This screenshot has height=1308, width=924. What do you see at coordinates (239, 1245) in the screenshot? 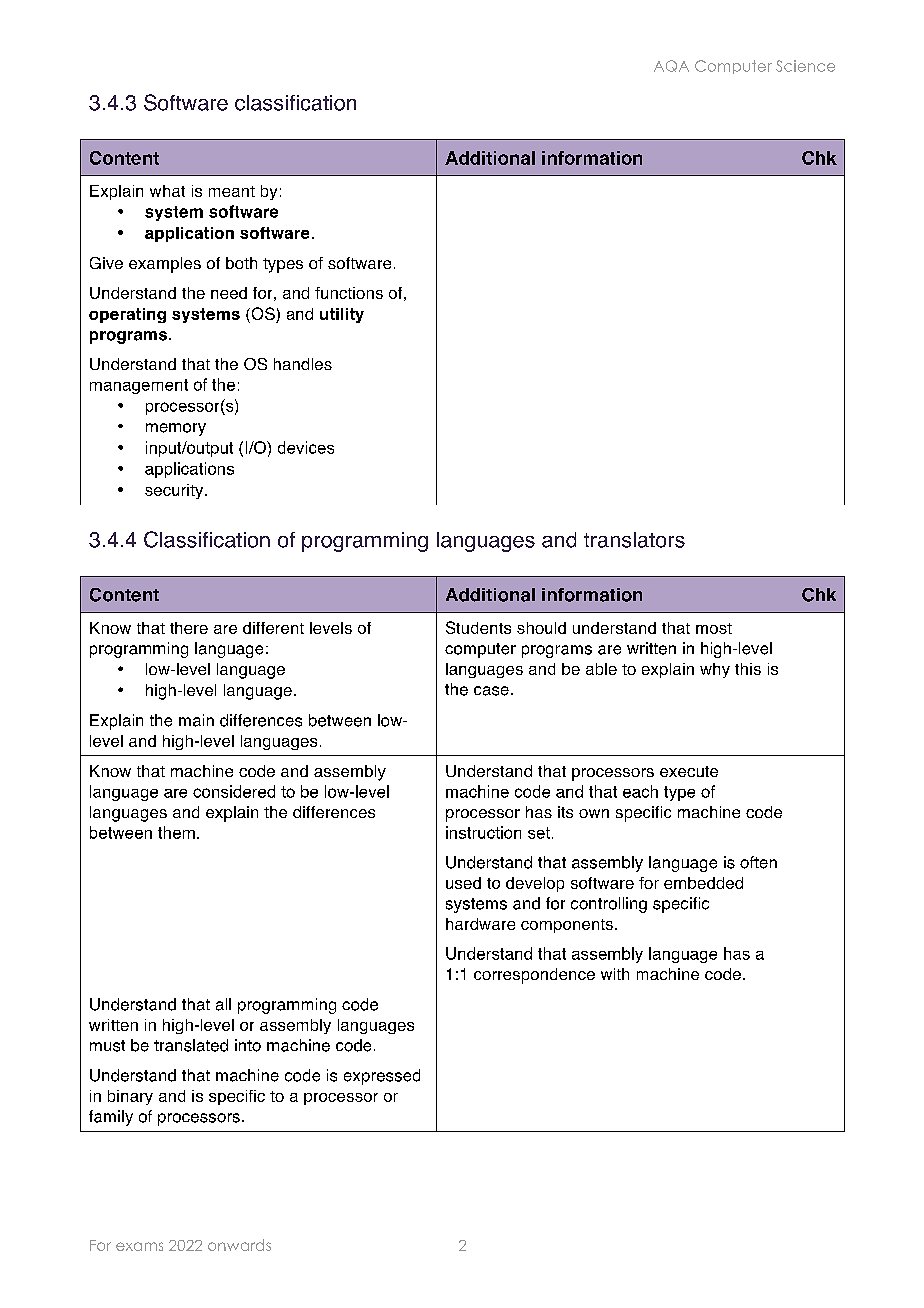
I see `onwards` at bounding box center [239, 1245].
